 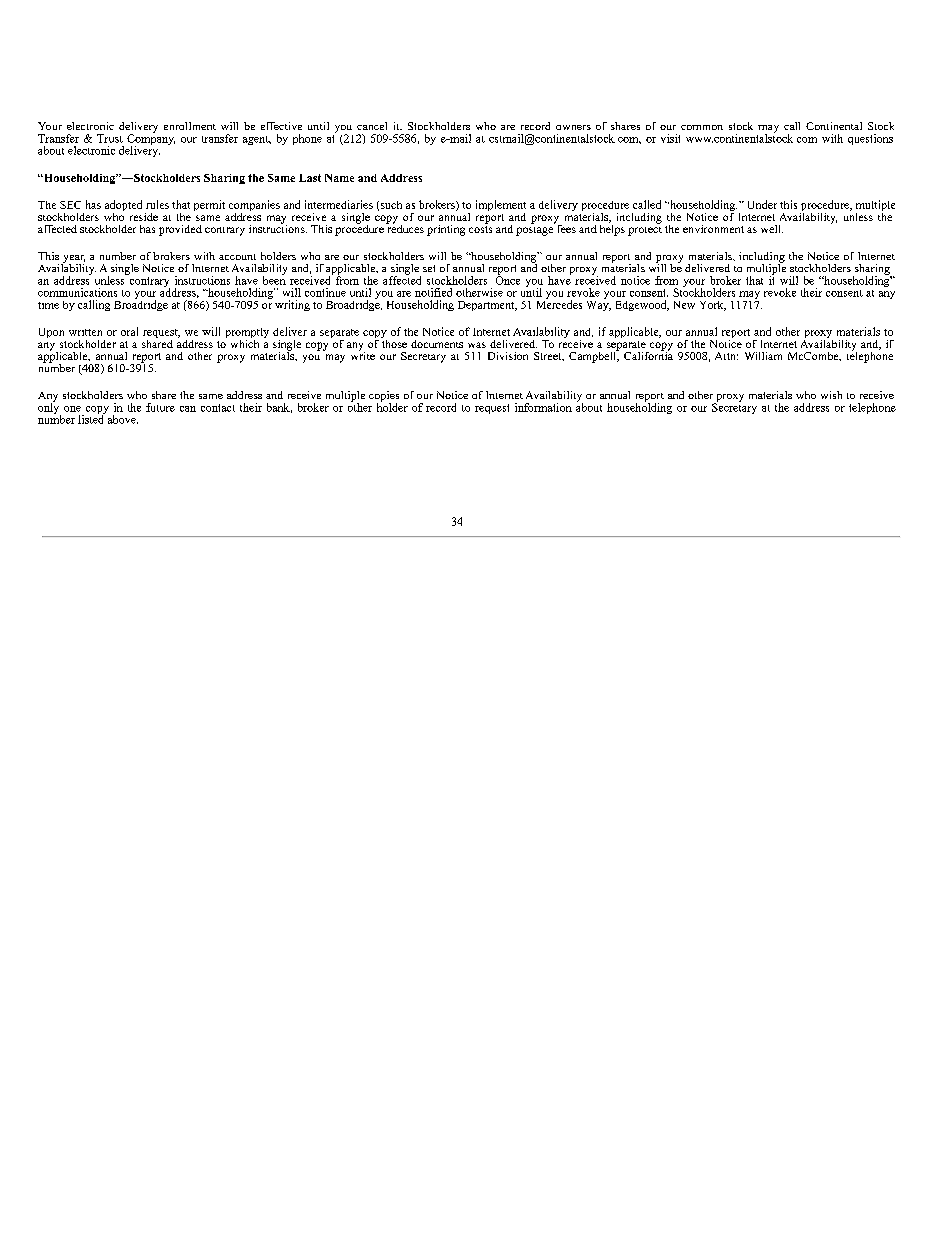 What do you see at coordinates (157, 204) in the screenshot?
I see `rules` at bounding box center [157, 204].
